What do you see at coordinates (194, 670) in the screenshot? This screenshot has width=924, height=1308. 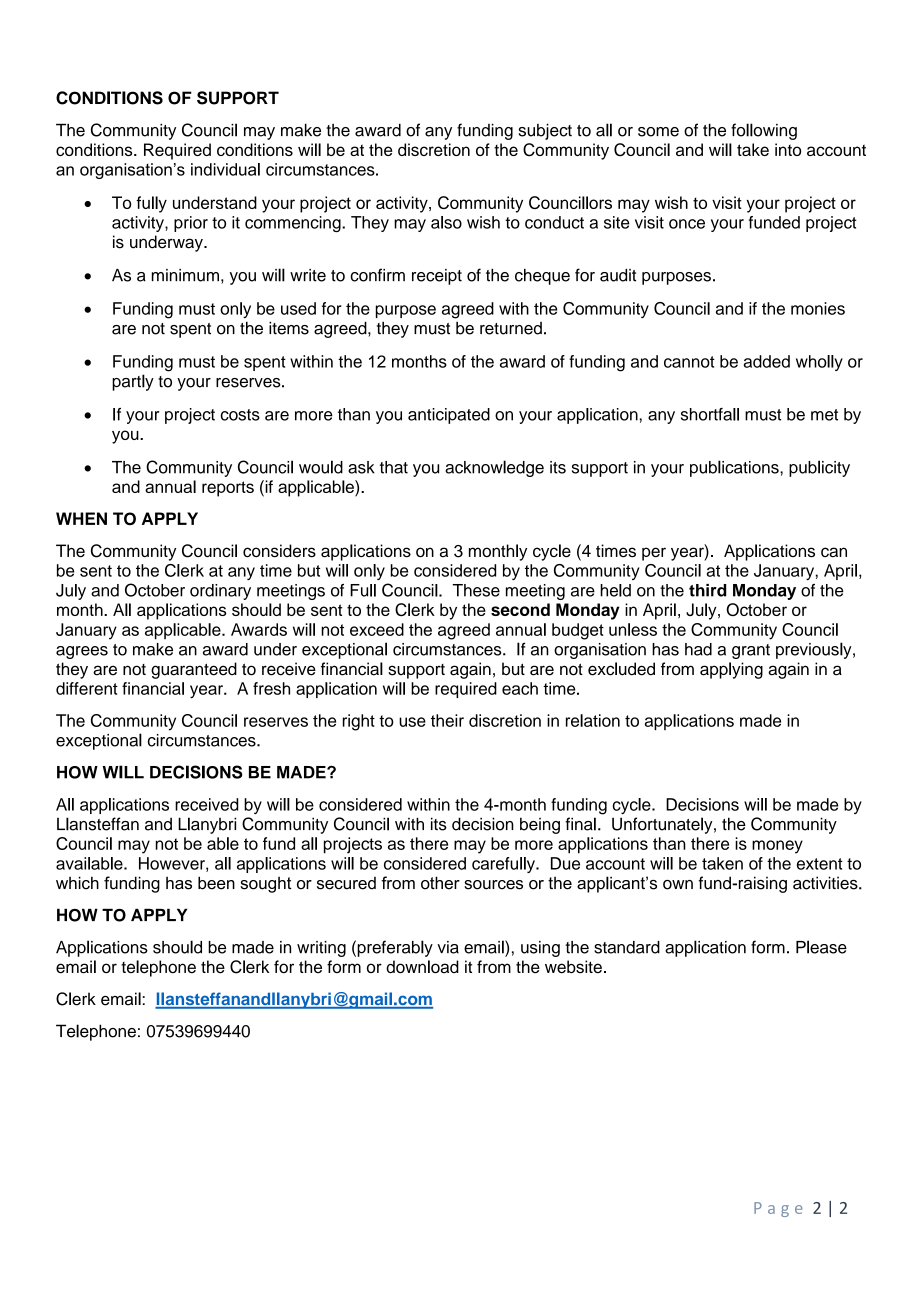 I see `guaranteed` at bounding box center [194, 670].
